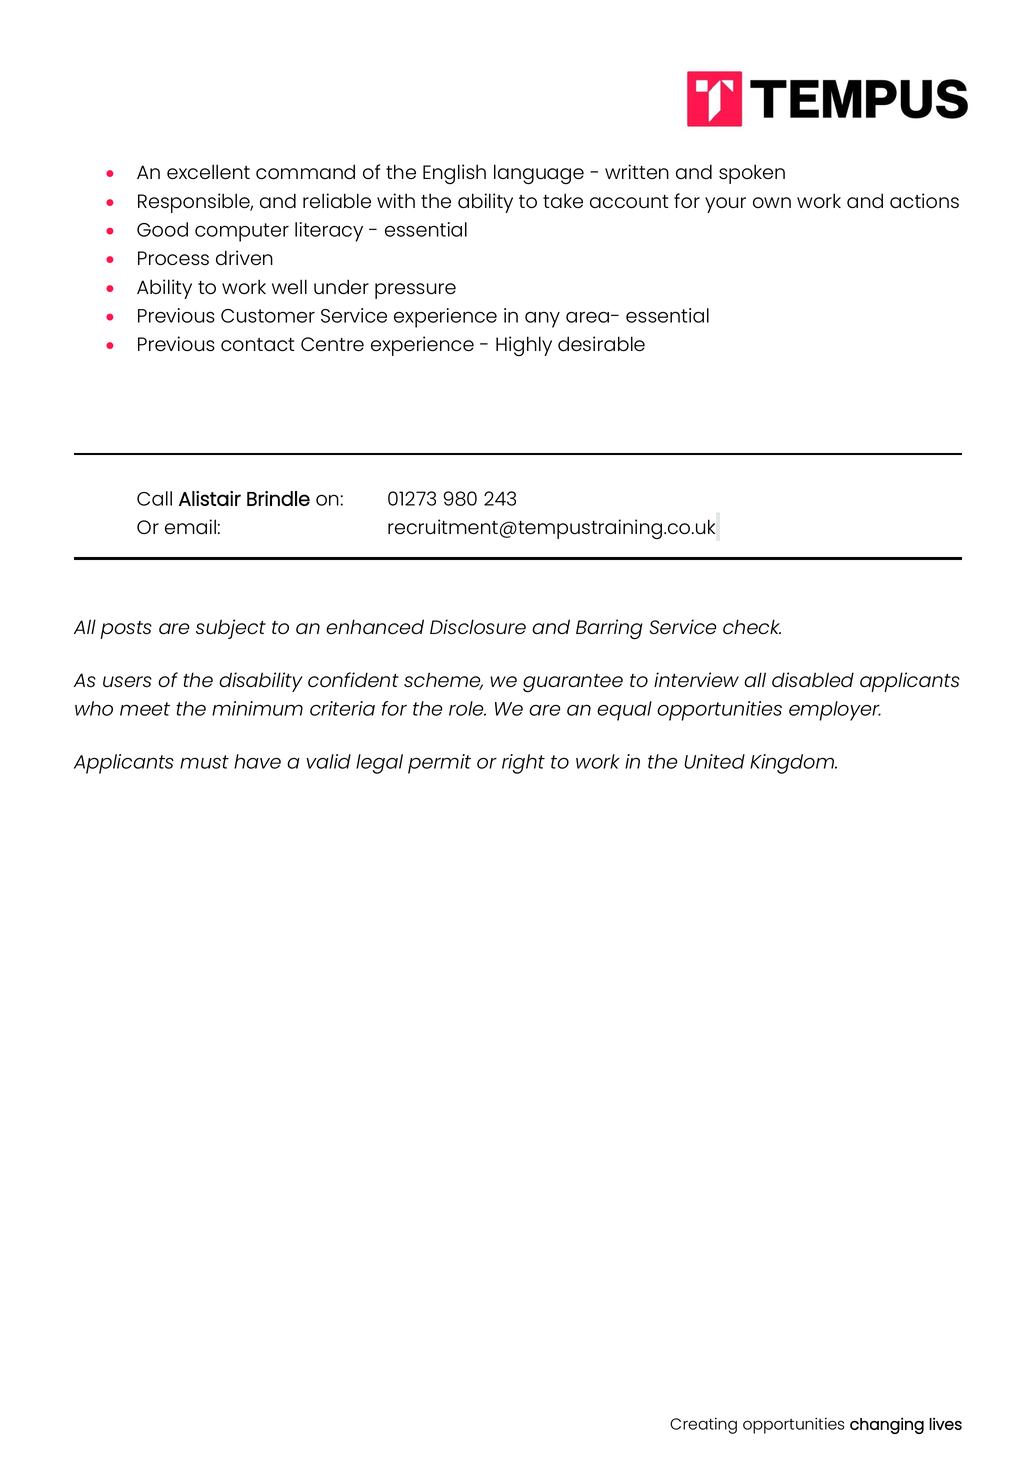 The height and width of the screenshot is (1465, 1036). Describe the element at coordinates (772, 202) in the screenshot. I see `own` at that location.
